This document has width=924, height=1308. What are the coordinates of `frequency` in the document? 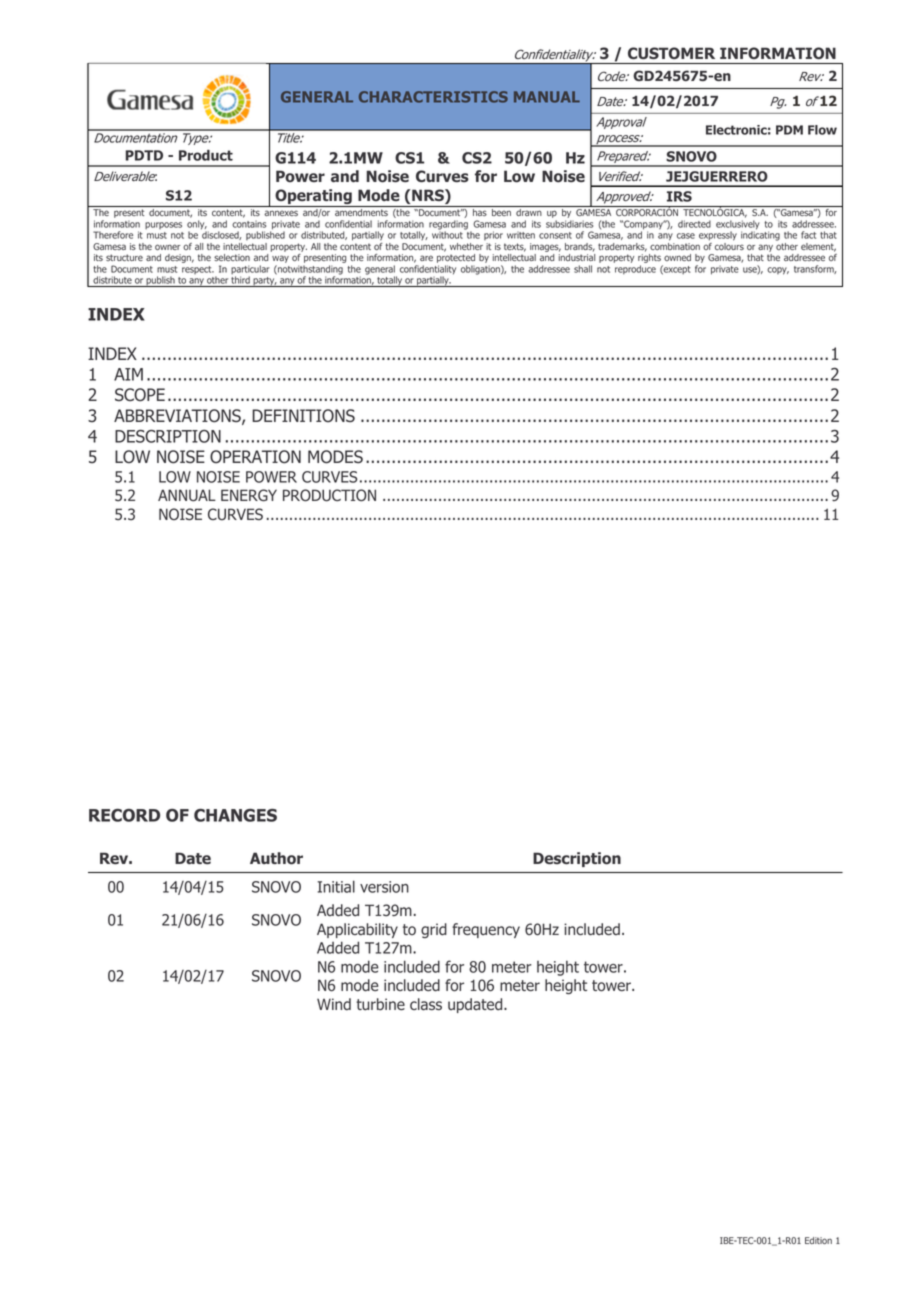 It's located at (486, 930).
